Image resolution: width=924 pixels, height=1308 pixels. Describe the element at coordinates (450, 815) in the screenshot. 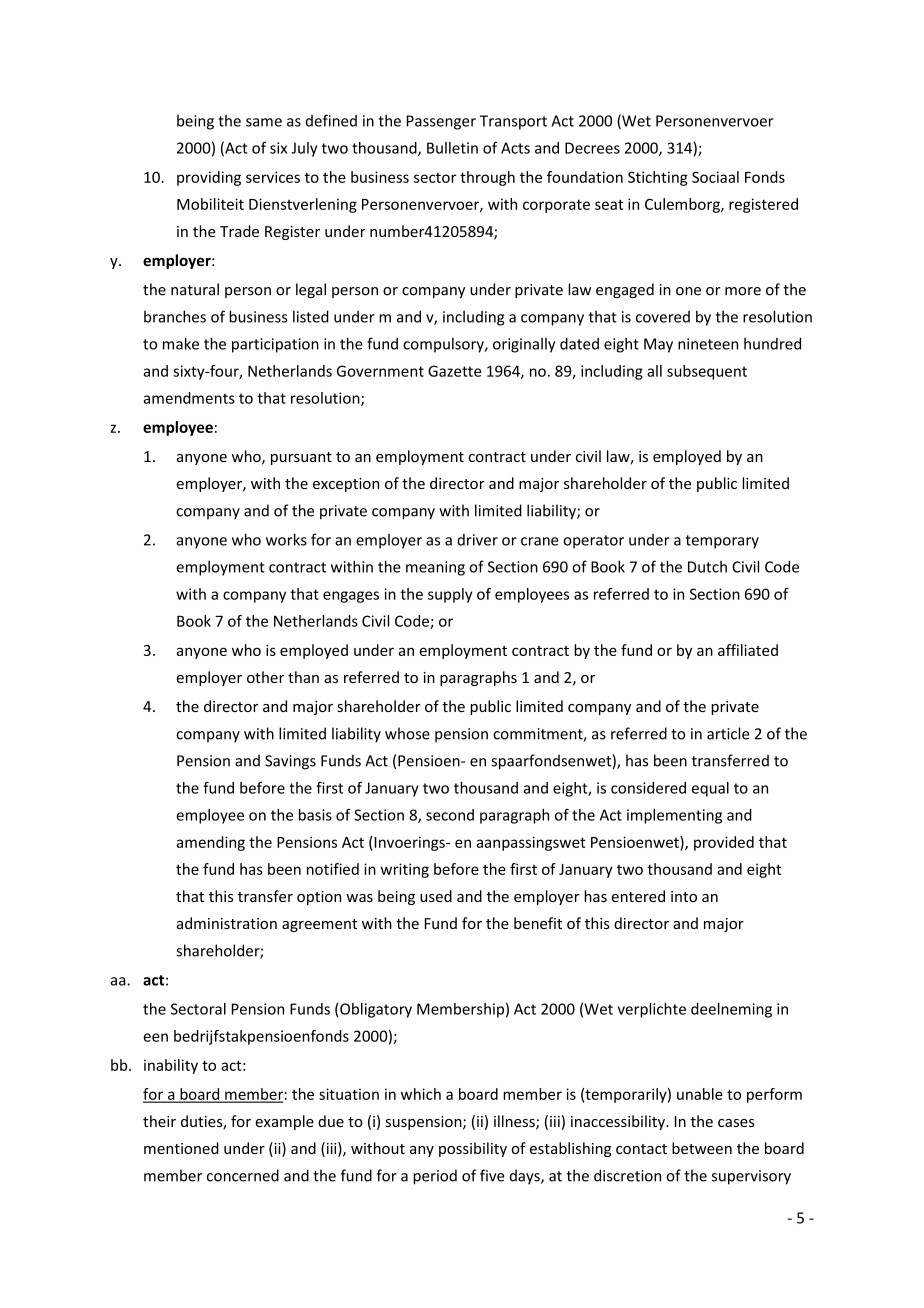

I see `second` at that location.
